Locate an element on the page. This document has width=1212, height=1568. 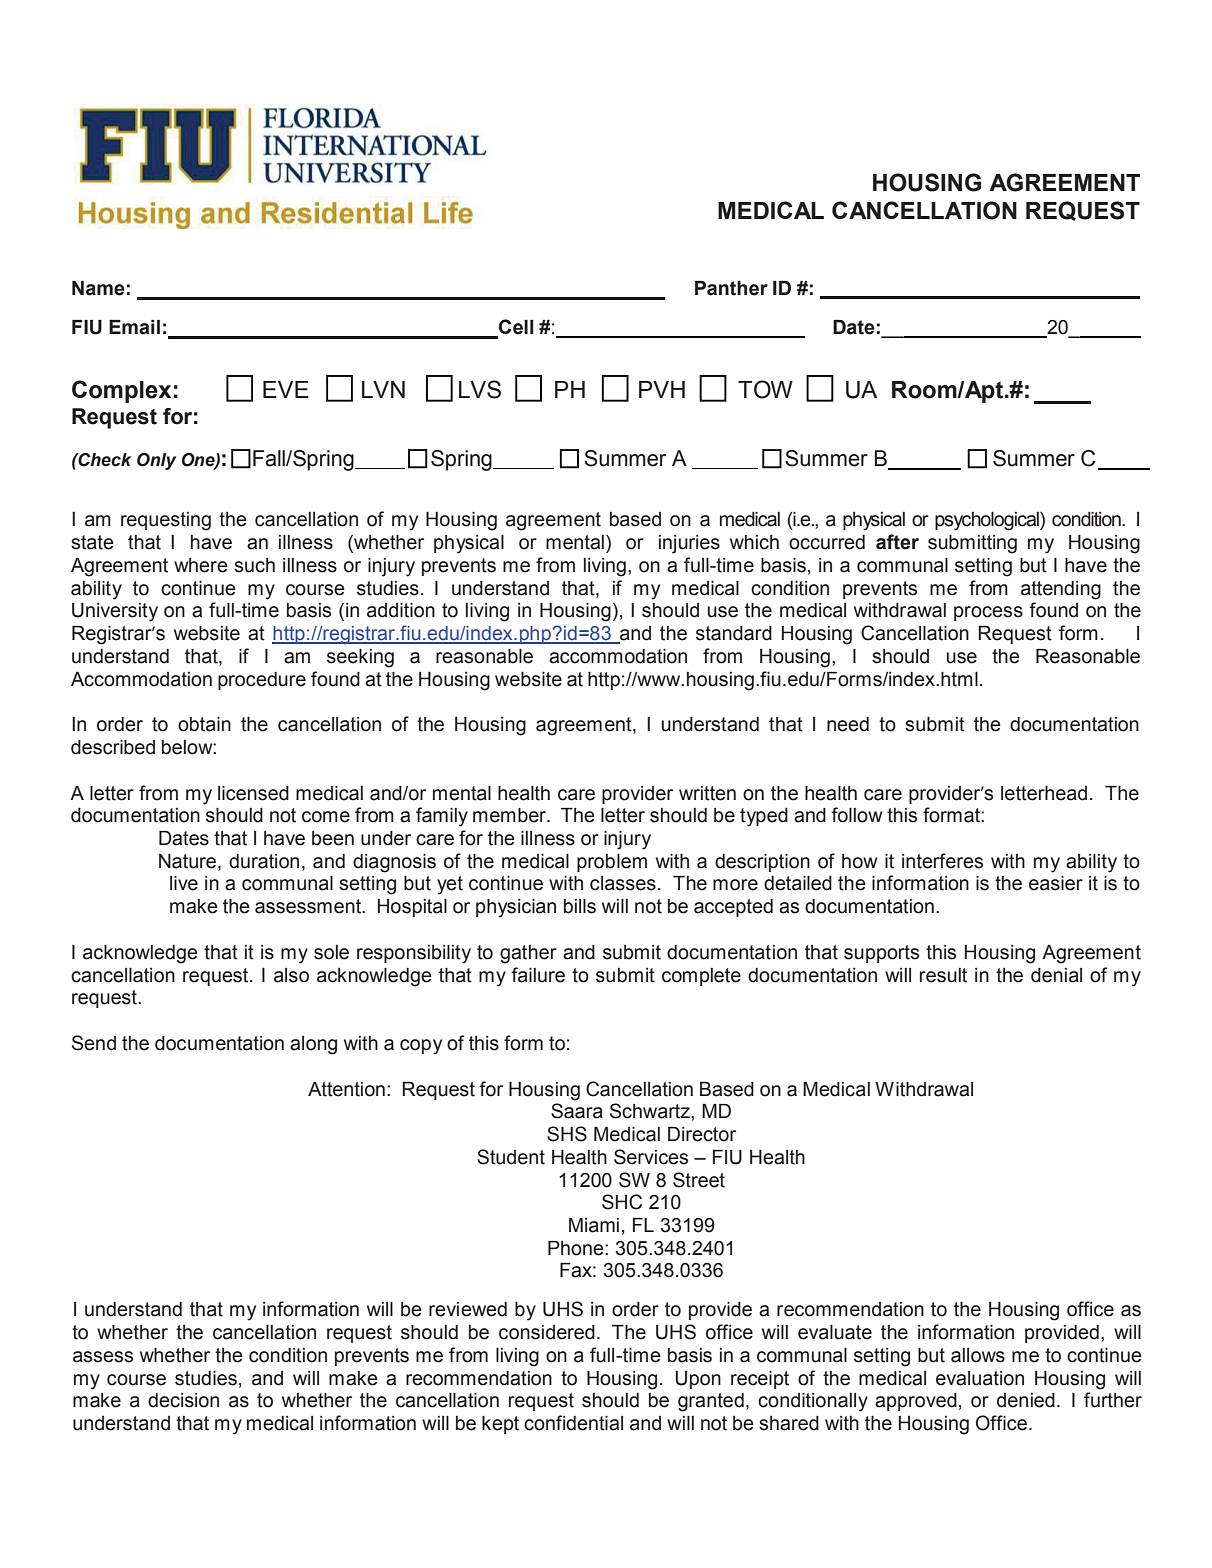
obtain is located at coordinates (204, 724).
